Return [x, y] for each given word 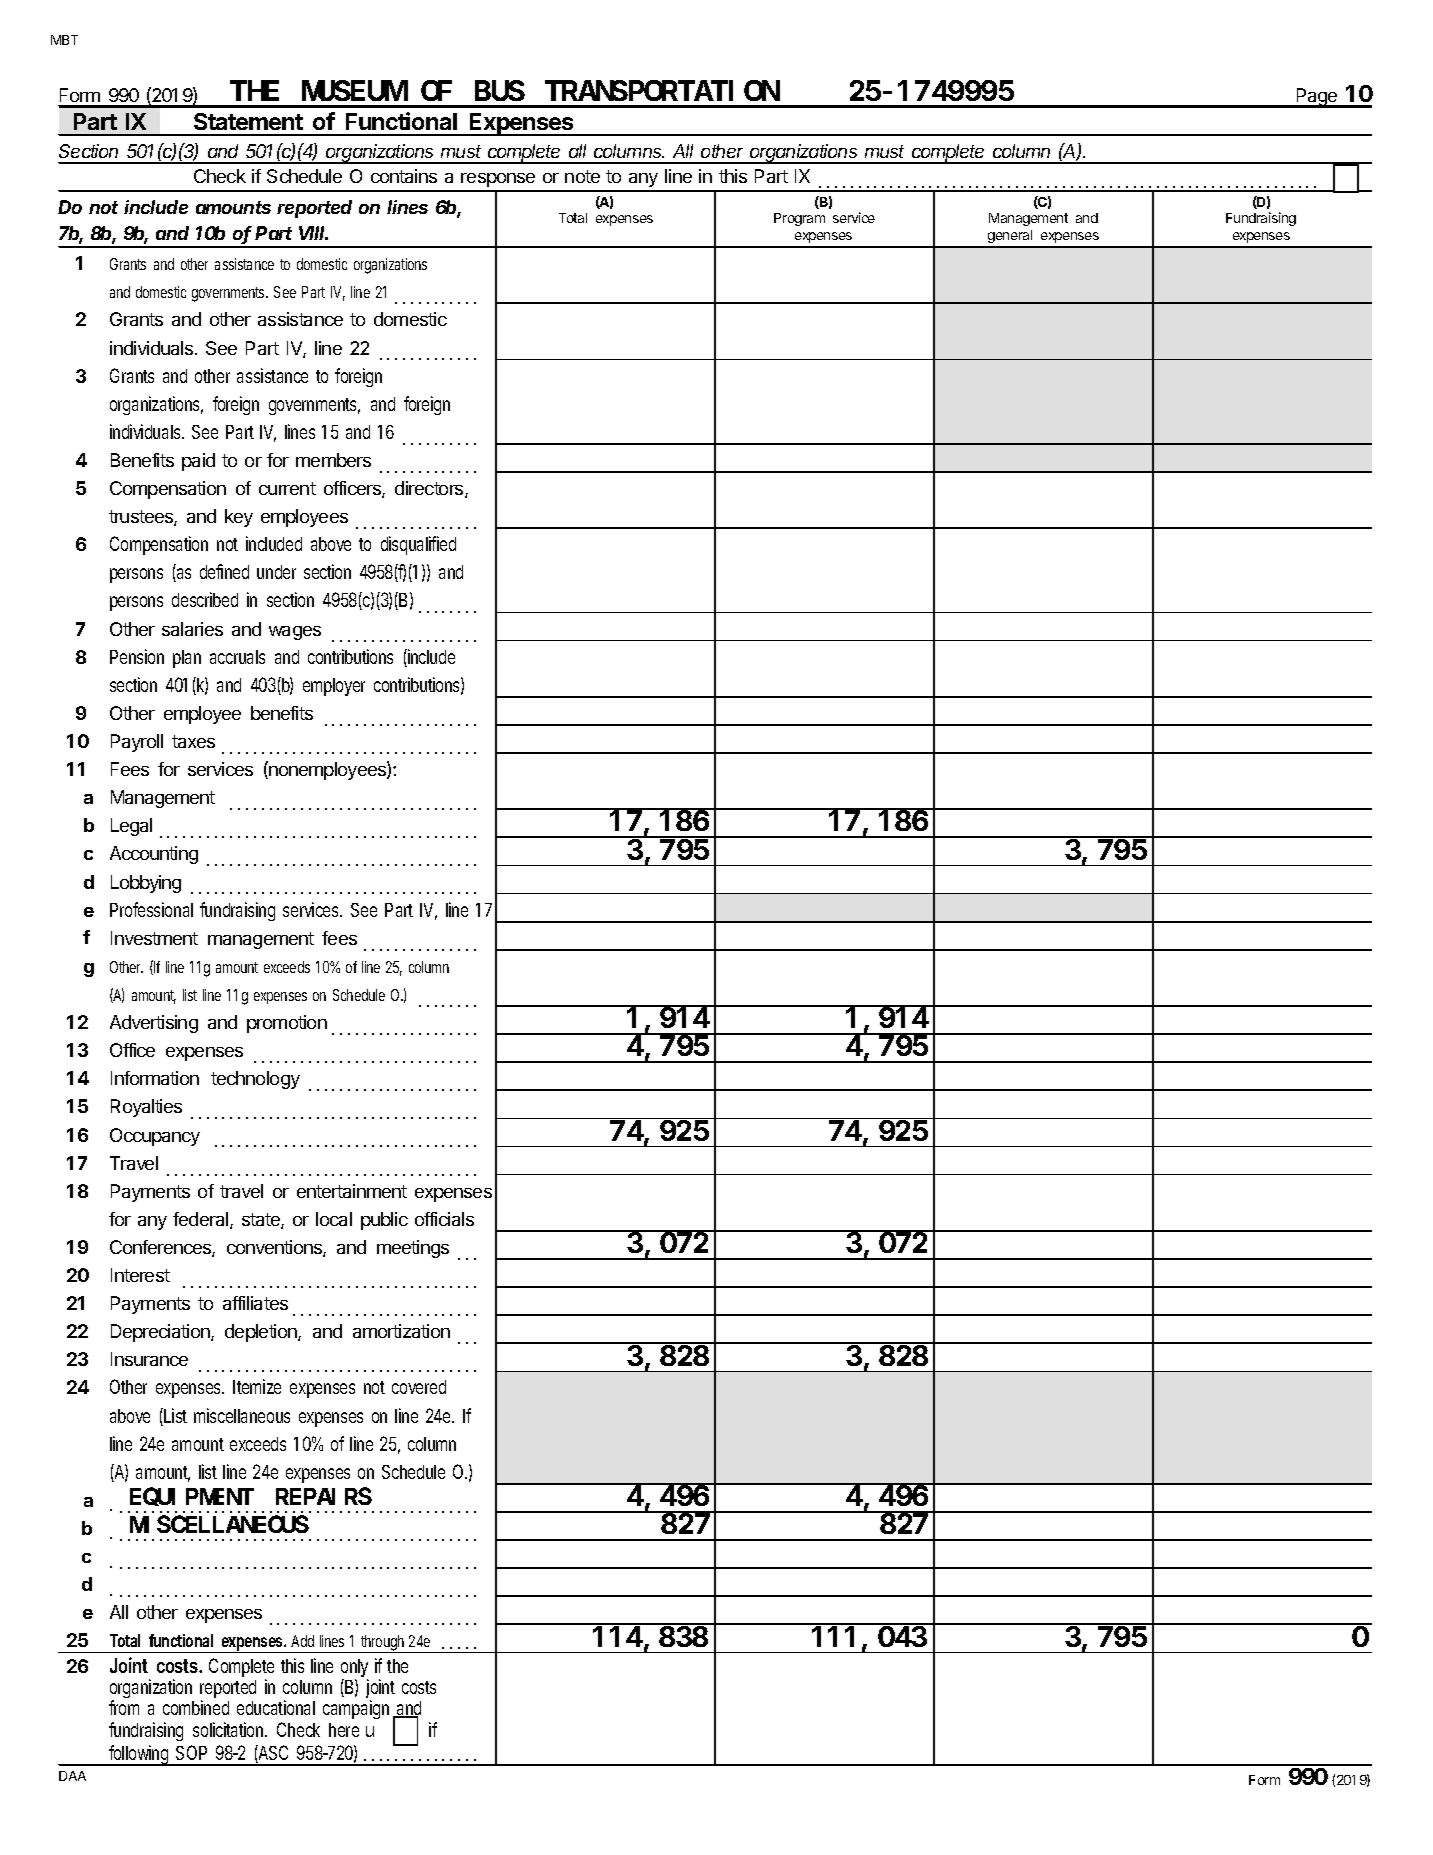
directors [430, 489]
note [582, 176]
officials [444, 1219]
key [239, 518]
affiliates [255, 1303]
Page [1317, 98]
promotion [287, 1024]
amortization [401, 1331]
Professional [151, 909]
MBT [64, 40]
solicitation [230, 1729]
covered [419, 1387]
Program [799, 219]
